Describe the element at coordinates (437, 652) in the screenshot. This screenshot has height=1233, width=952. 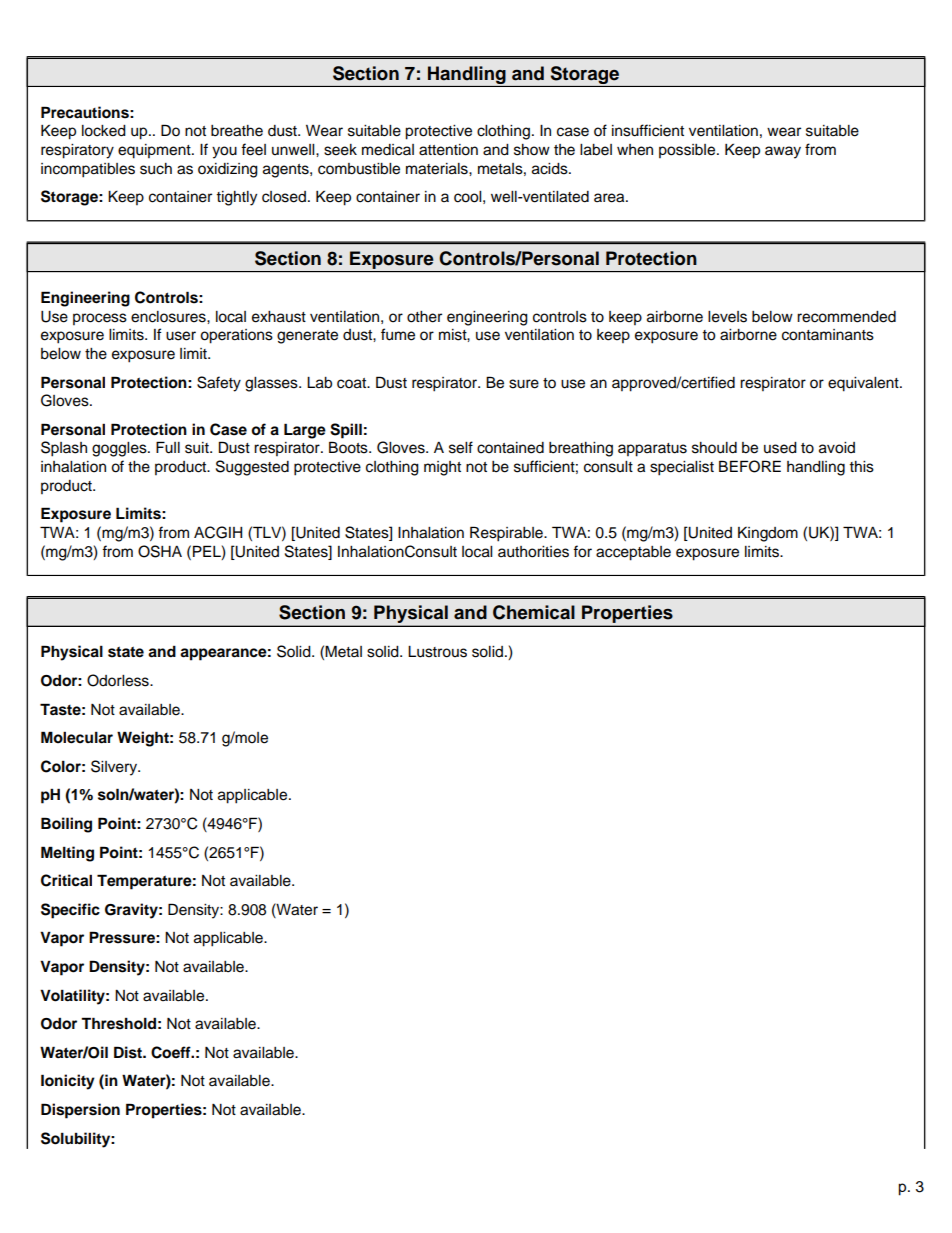
I see `Lustrous` at that location.
